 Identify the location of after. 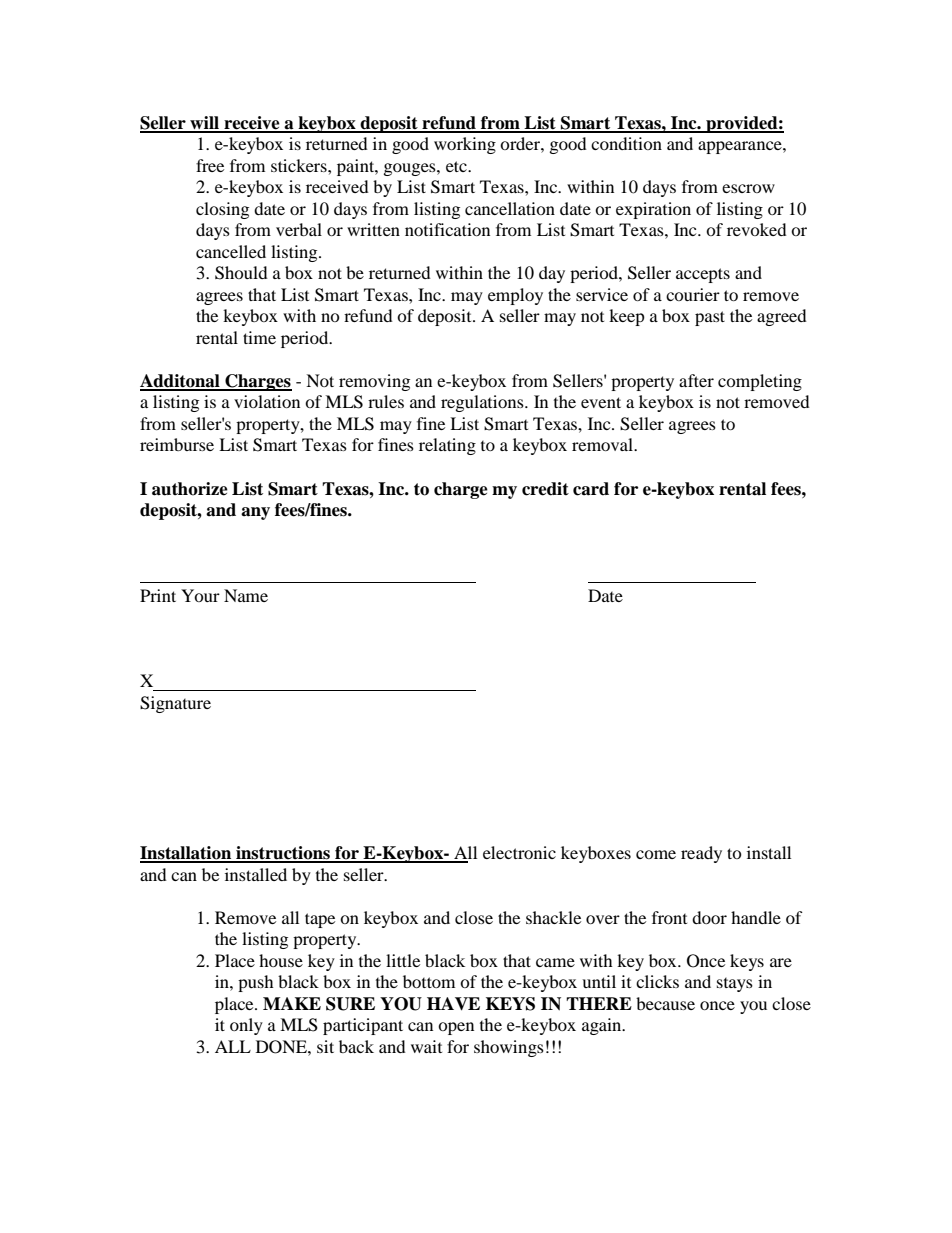
(696, 380).
